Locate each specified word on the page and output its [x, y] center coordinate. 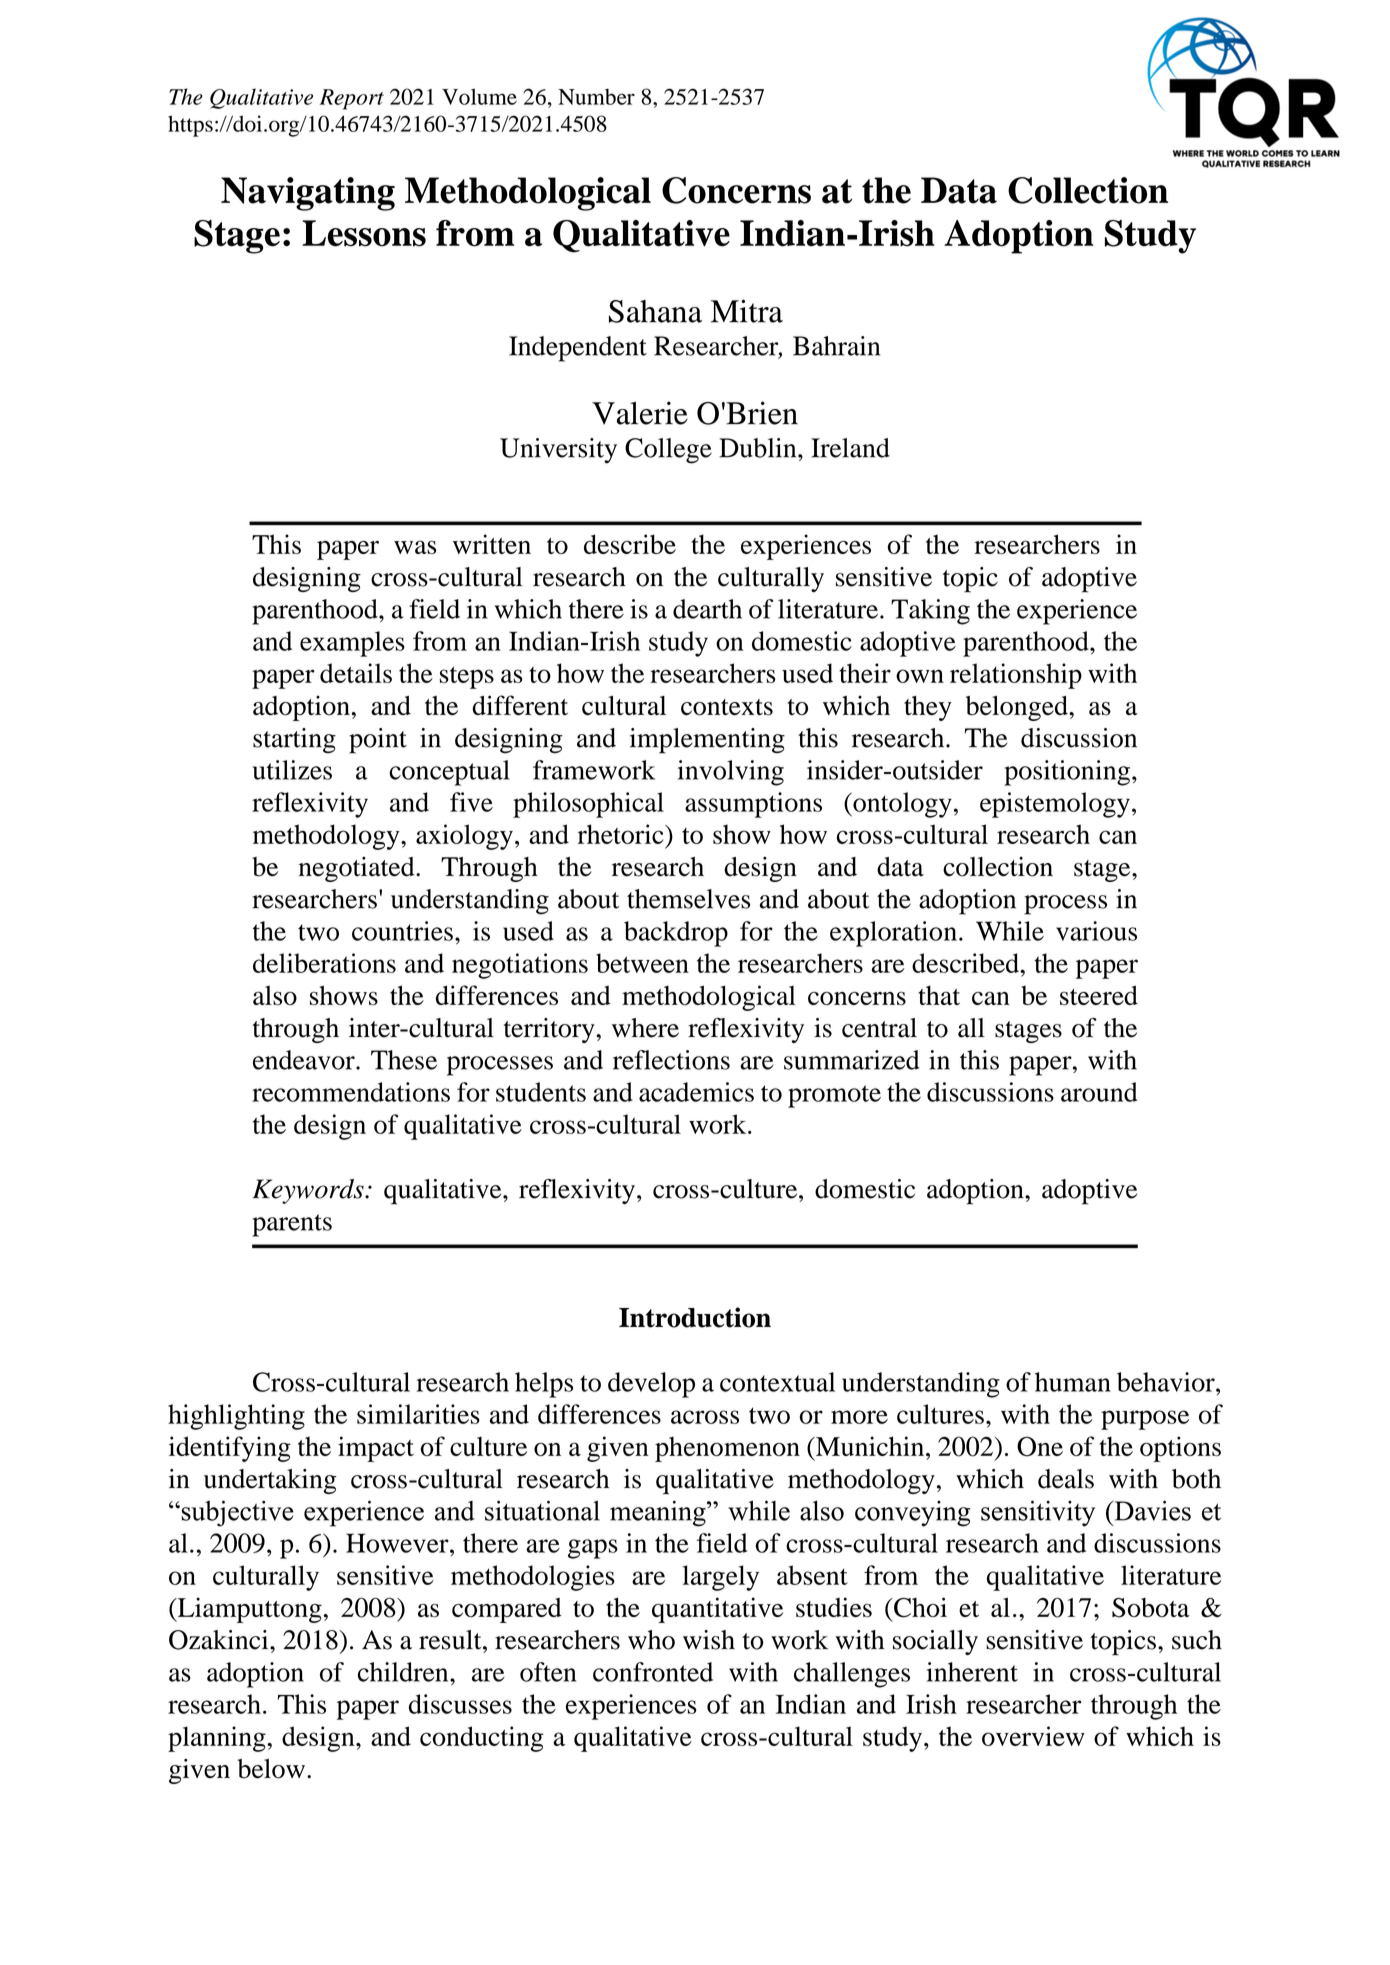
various [1096, 931]
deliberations [324, 963]
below [271, 1769]
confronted [653, 1672]
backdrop [676, 934]
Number [596, 96]
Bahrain [836, 346]
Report [352, 99]
